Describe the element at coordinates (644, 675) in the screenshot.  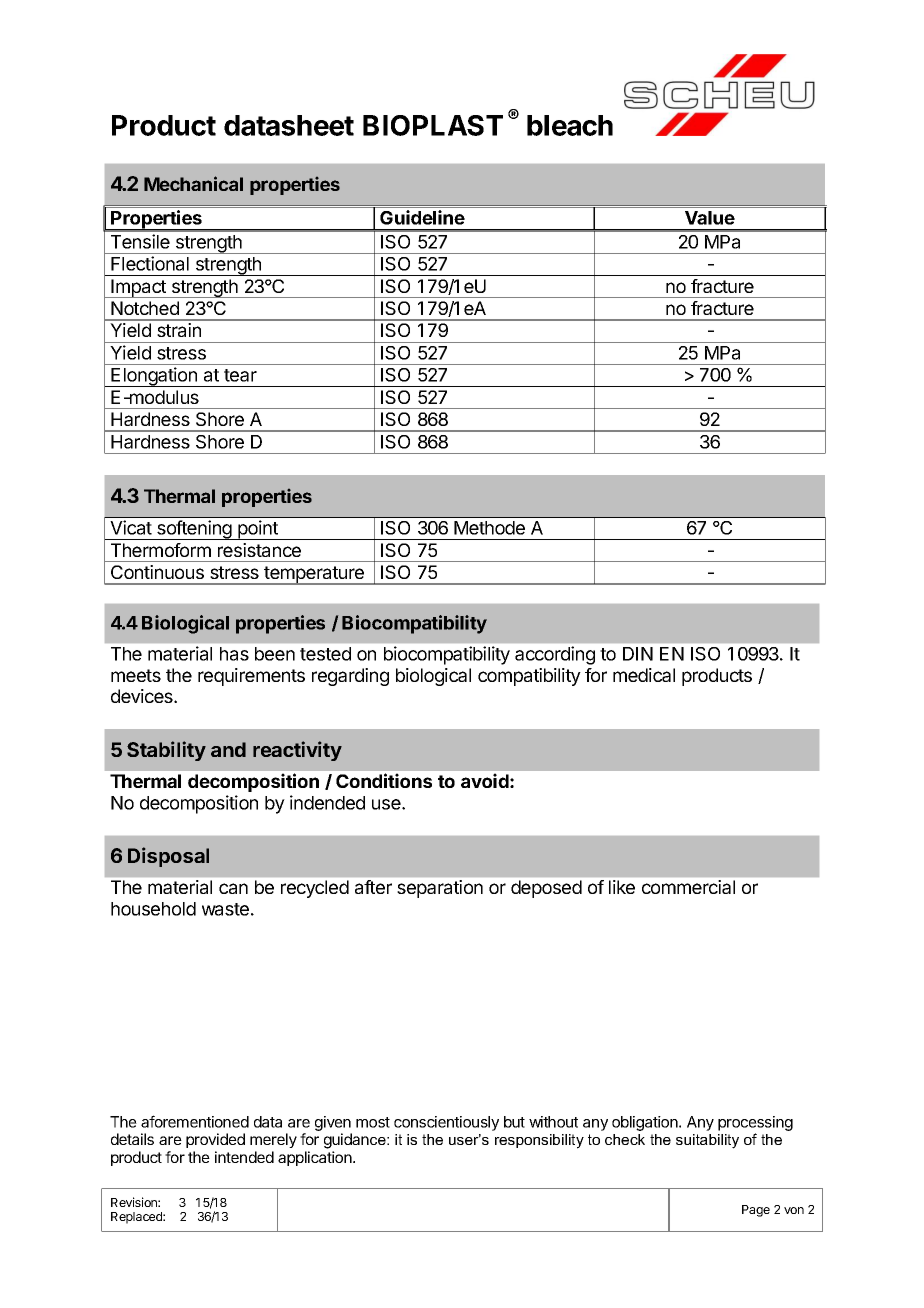
I see `medical` at that location.
